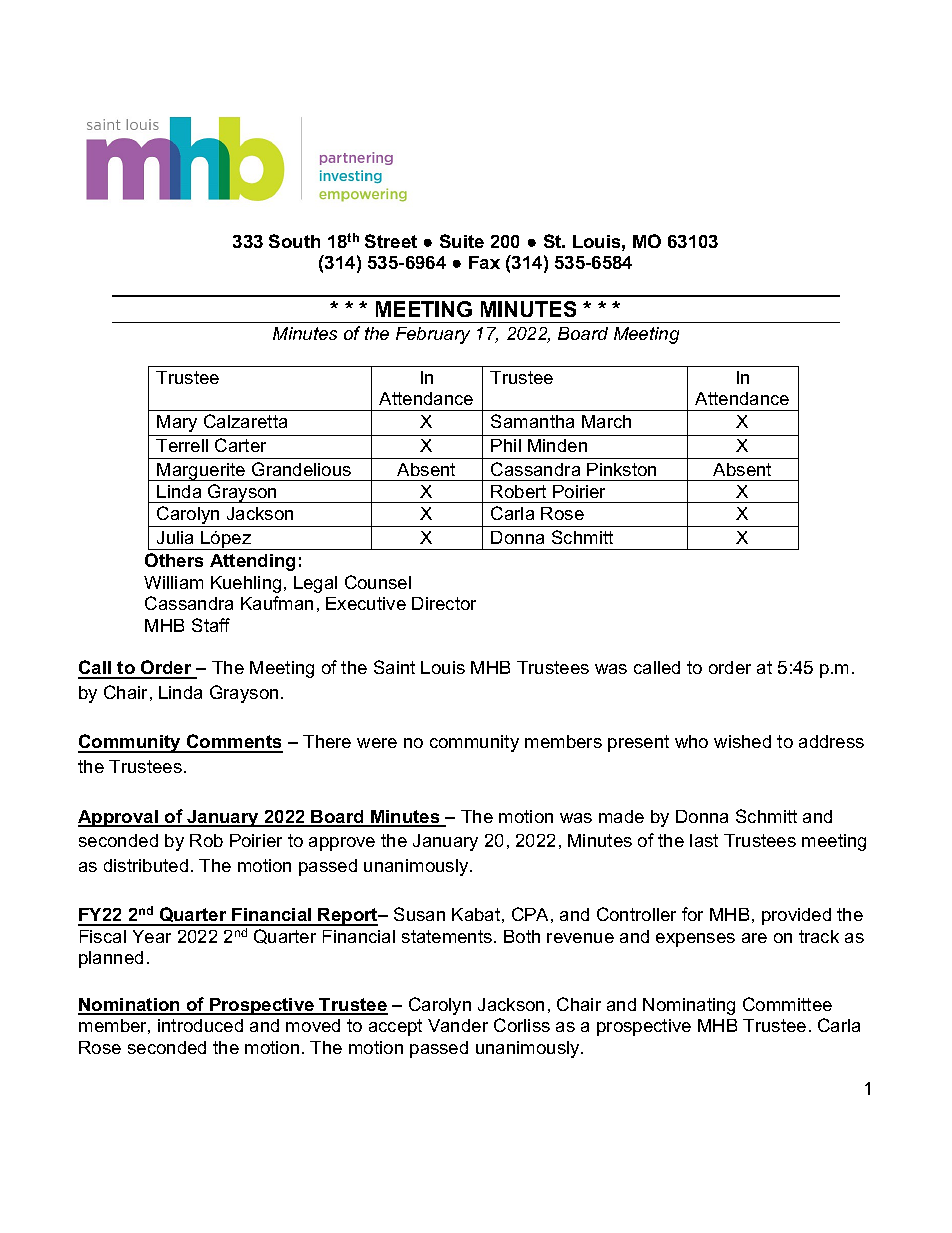  What do you see at coordinates (294, 241) in the page?
I see `South` at bounding box center [294, 241].
